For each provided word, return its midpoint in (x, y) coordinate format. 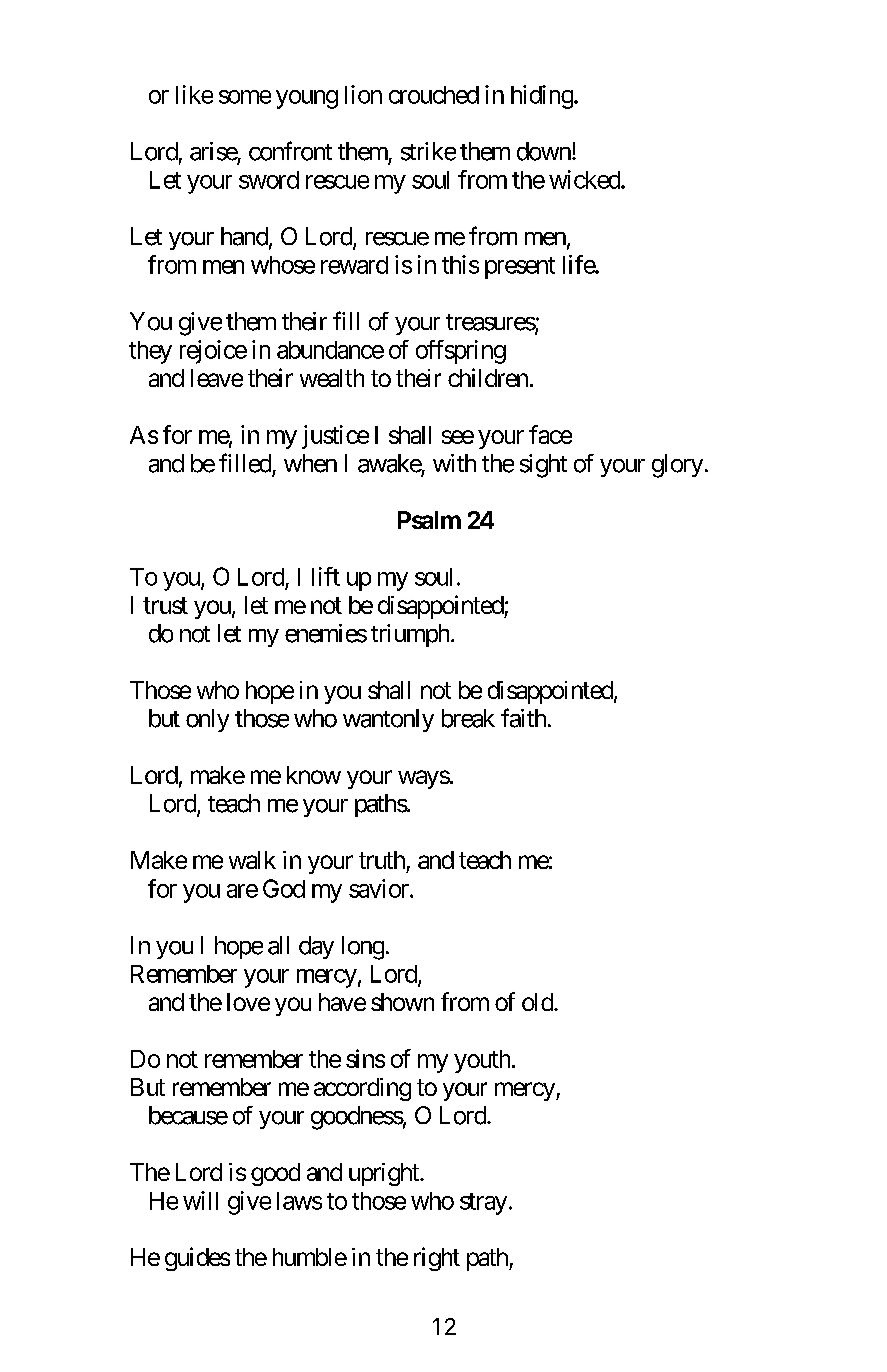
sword (269, 180)
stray (483, 1204)
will (200, 1200)
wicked (585, 179)
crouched (434, 95)
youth (482, 1061)
